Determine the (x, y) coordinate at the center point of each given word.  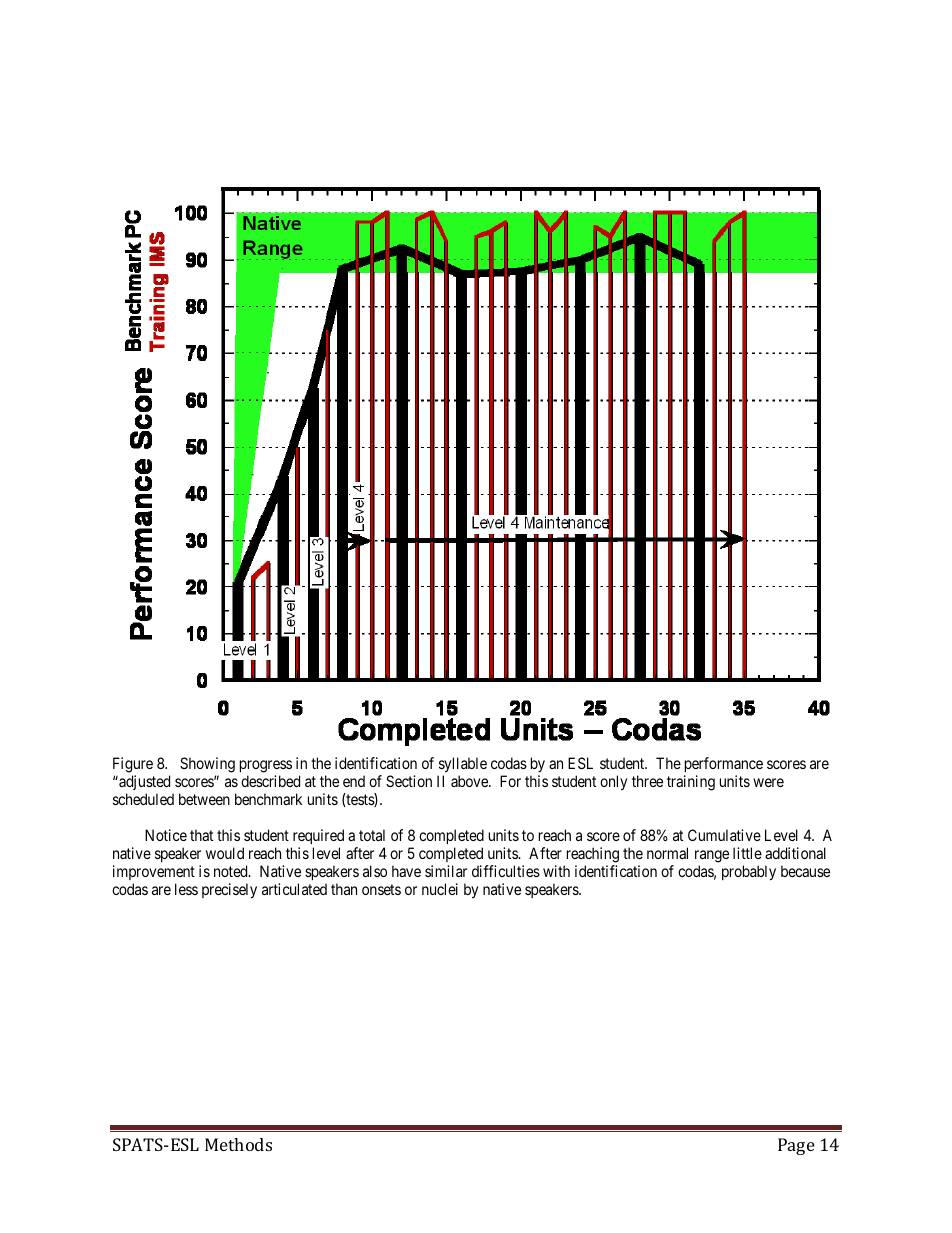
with (556, 871)
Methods (238, 1144)
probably (749, 873)
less (186, 889)
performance (724, 764)
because (805, 871)
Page (796, 1146)
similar (446, 871)
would (225, 853)
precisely (229, 891)
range (712, 856)
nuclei (440, 889)
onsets (381, 889)
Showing (207, 765)
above (470, 781)
